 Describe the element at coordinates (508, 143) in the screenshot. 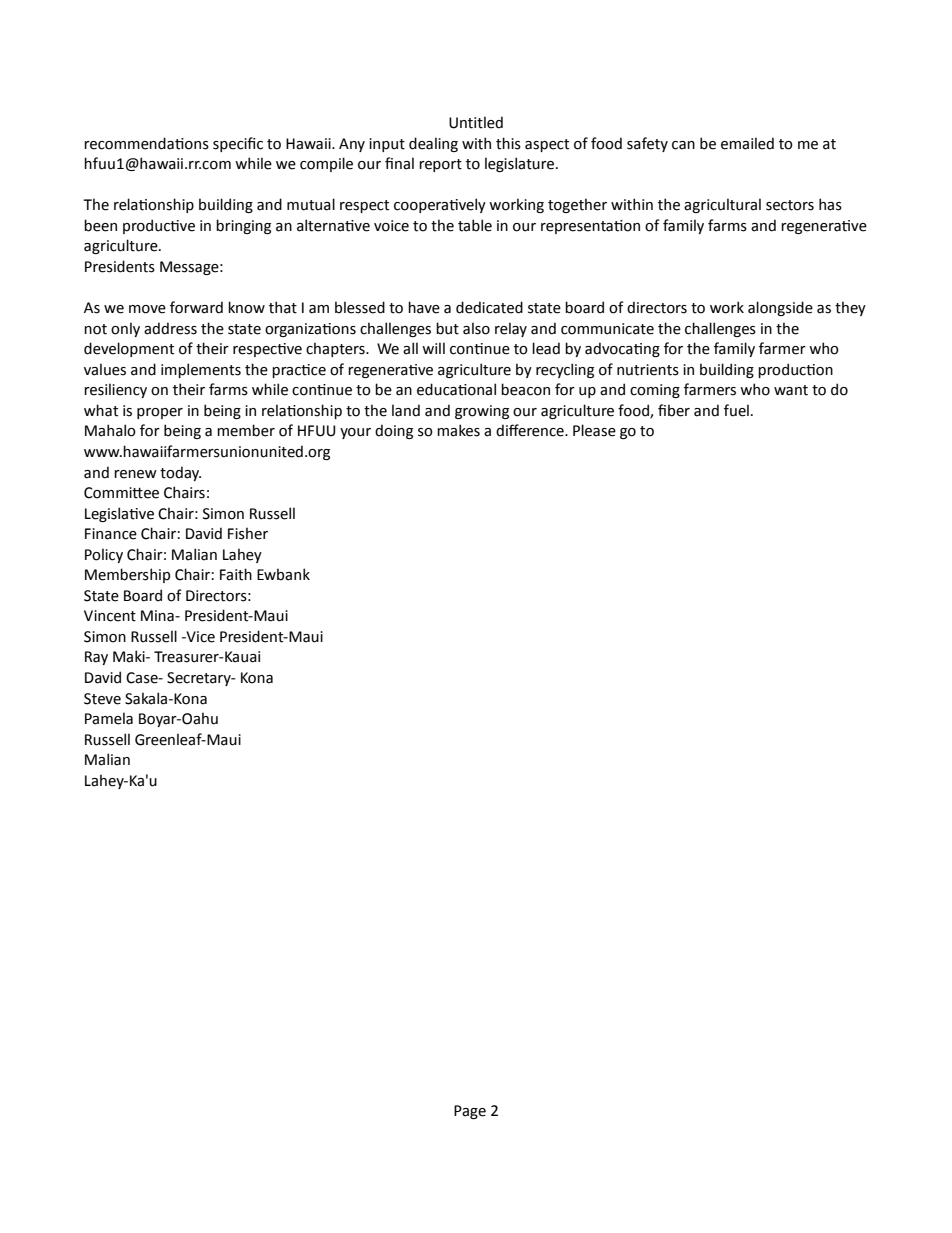

I see `this` at that location.
